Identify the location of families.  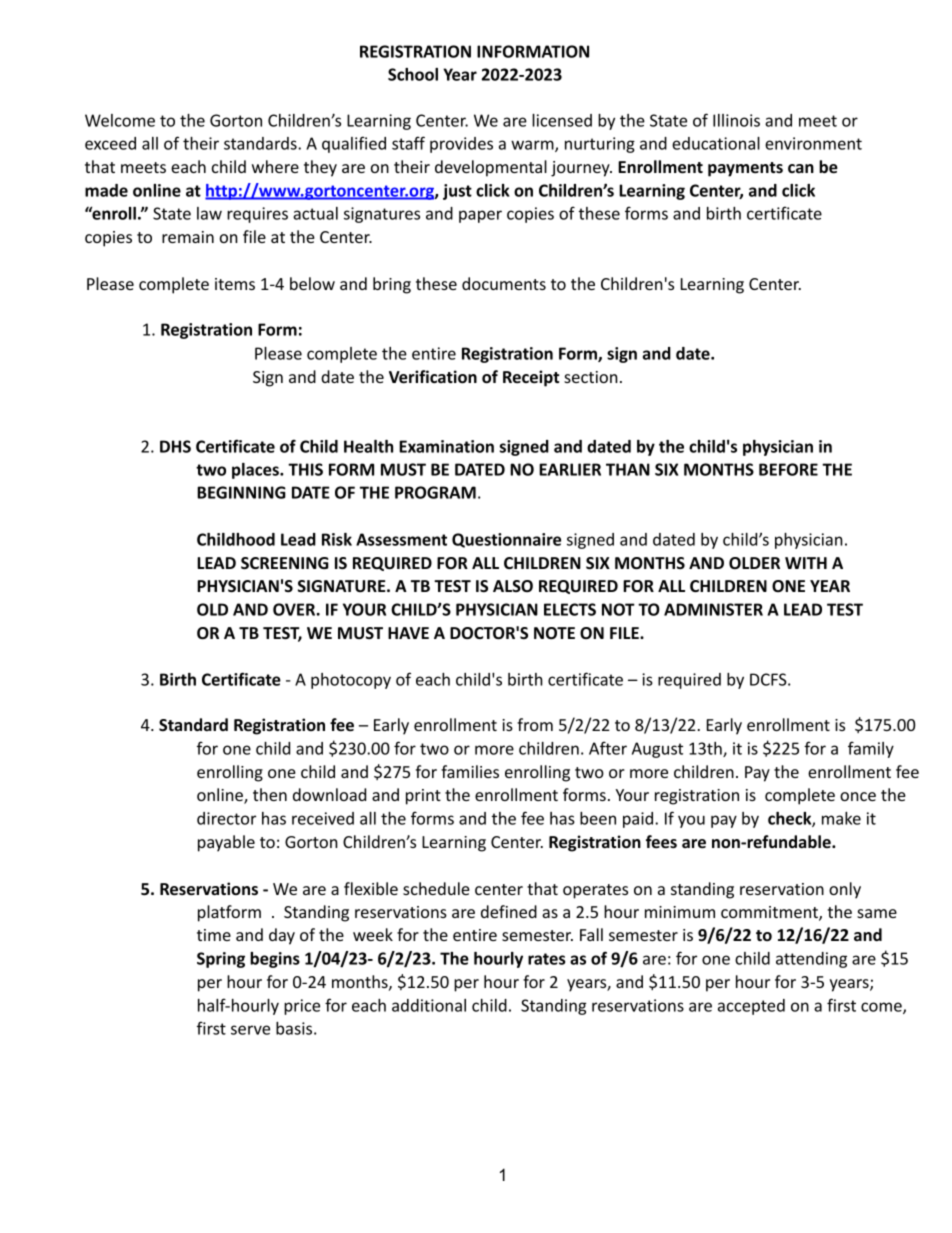
(470, 771).
